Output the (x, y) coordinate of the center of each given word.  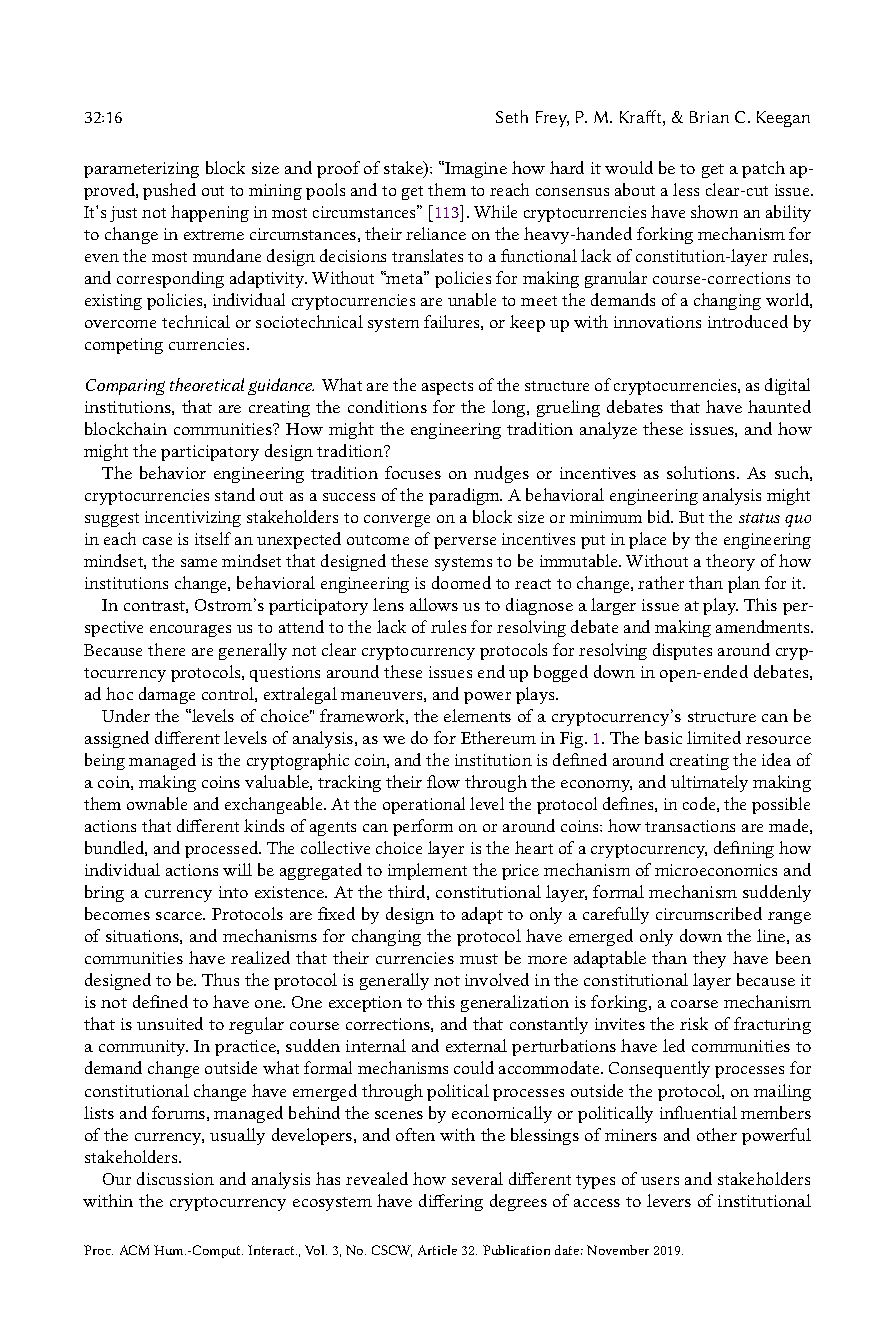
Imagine (475, 169)
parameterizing (141, 170)
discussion (175, 1178)
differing (451, 1202)
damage (167, 695)
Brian (709, 117)
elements (477, 715)
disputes (682, 651)
